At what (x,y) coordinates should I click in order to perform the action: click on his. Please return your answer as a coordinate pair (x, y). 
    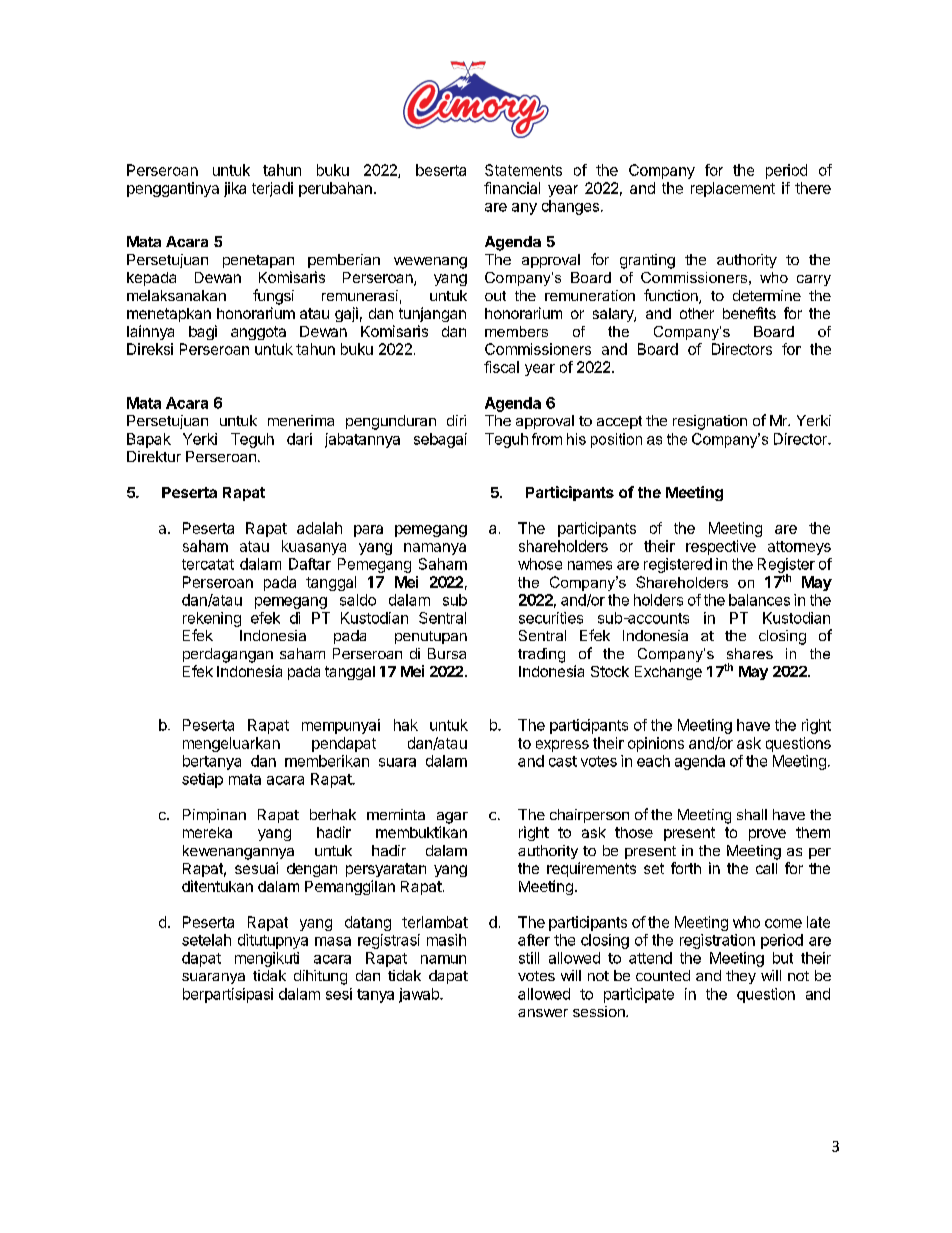
    Looking at the image, I should click on (576, 439).
